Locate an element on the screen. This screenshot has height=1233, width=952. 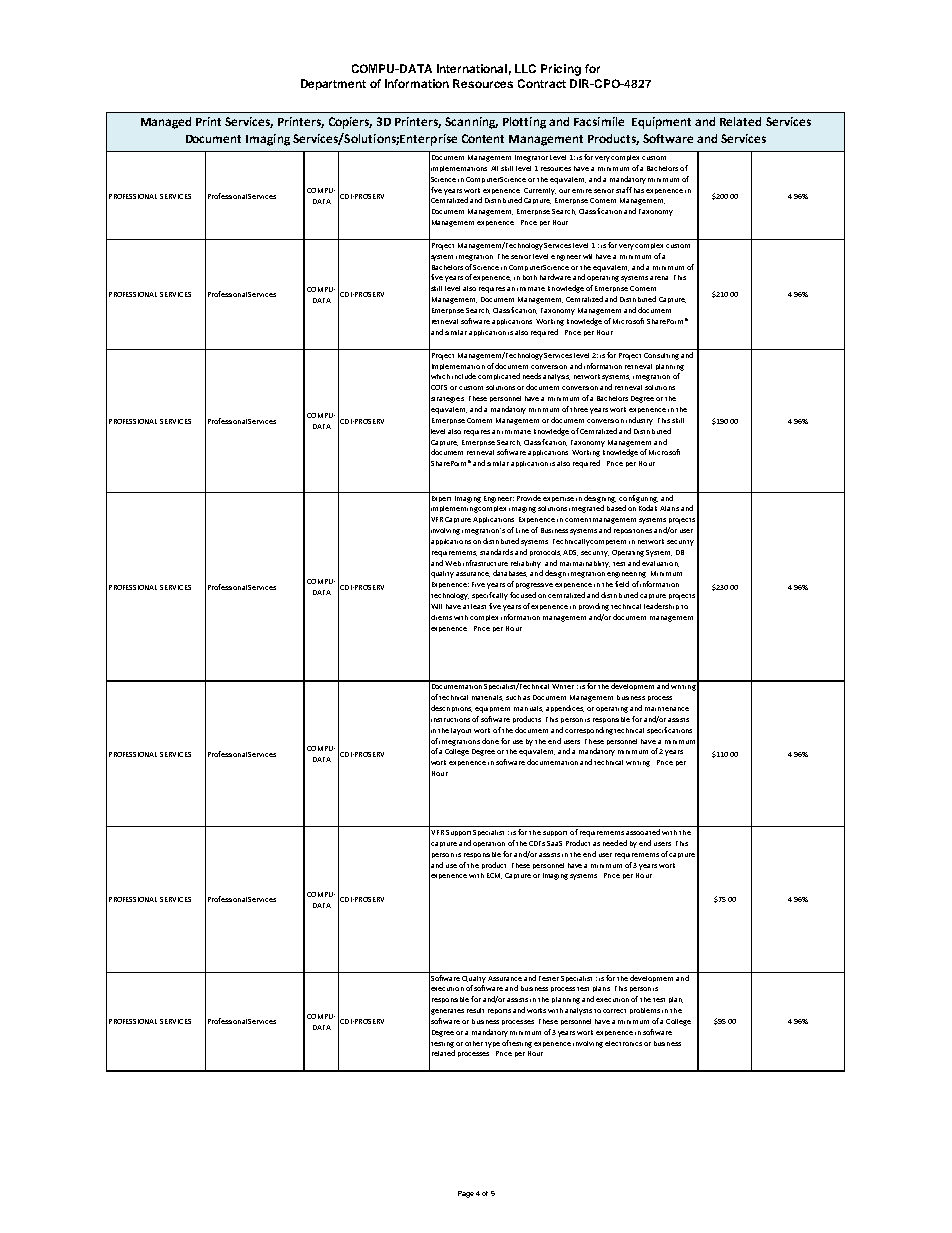
electronics is located at coordinates (623, 1043).
